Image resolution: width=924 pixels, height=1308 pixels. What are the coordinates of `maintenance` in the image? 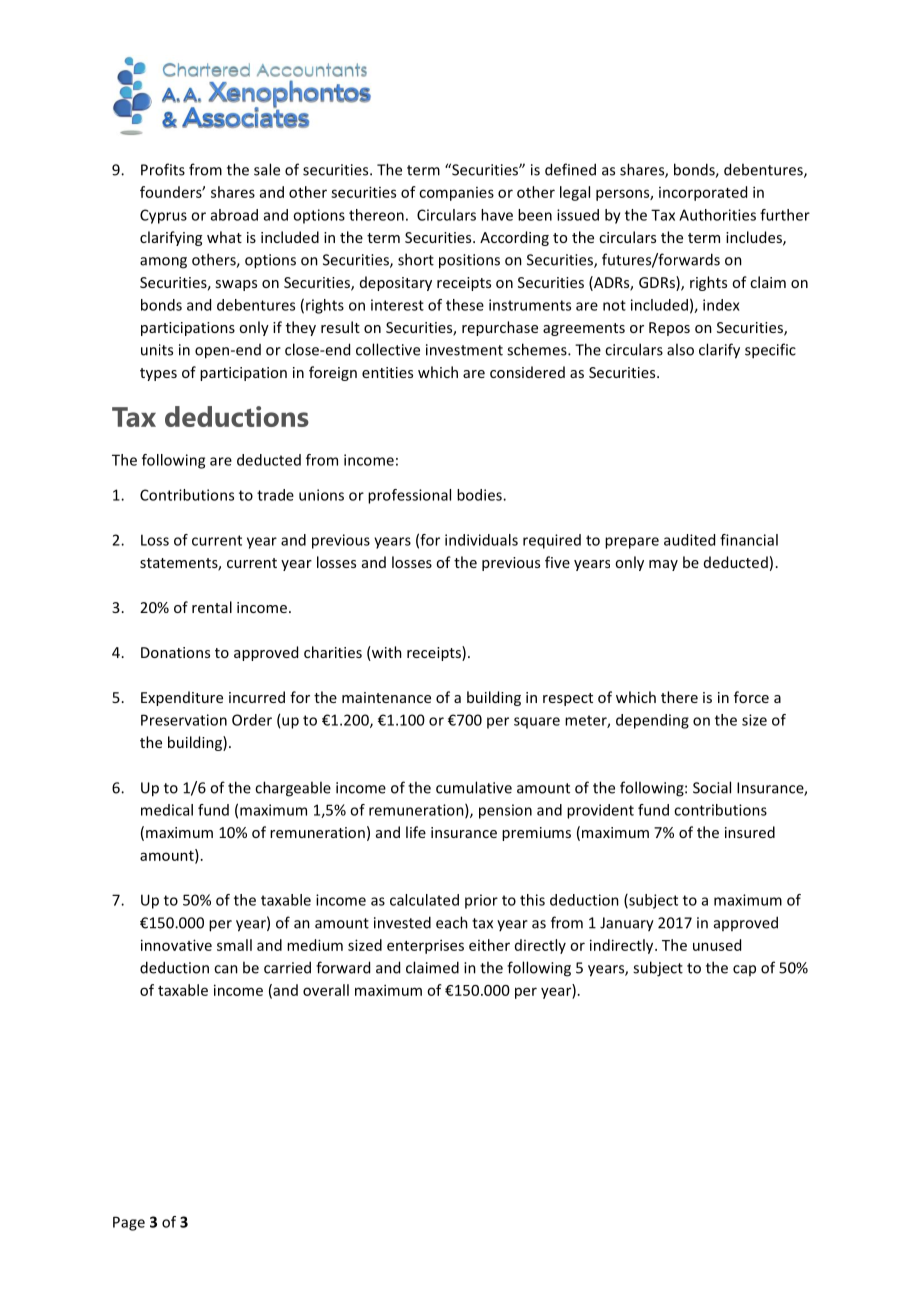 It's located at (386, 697).
